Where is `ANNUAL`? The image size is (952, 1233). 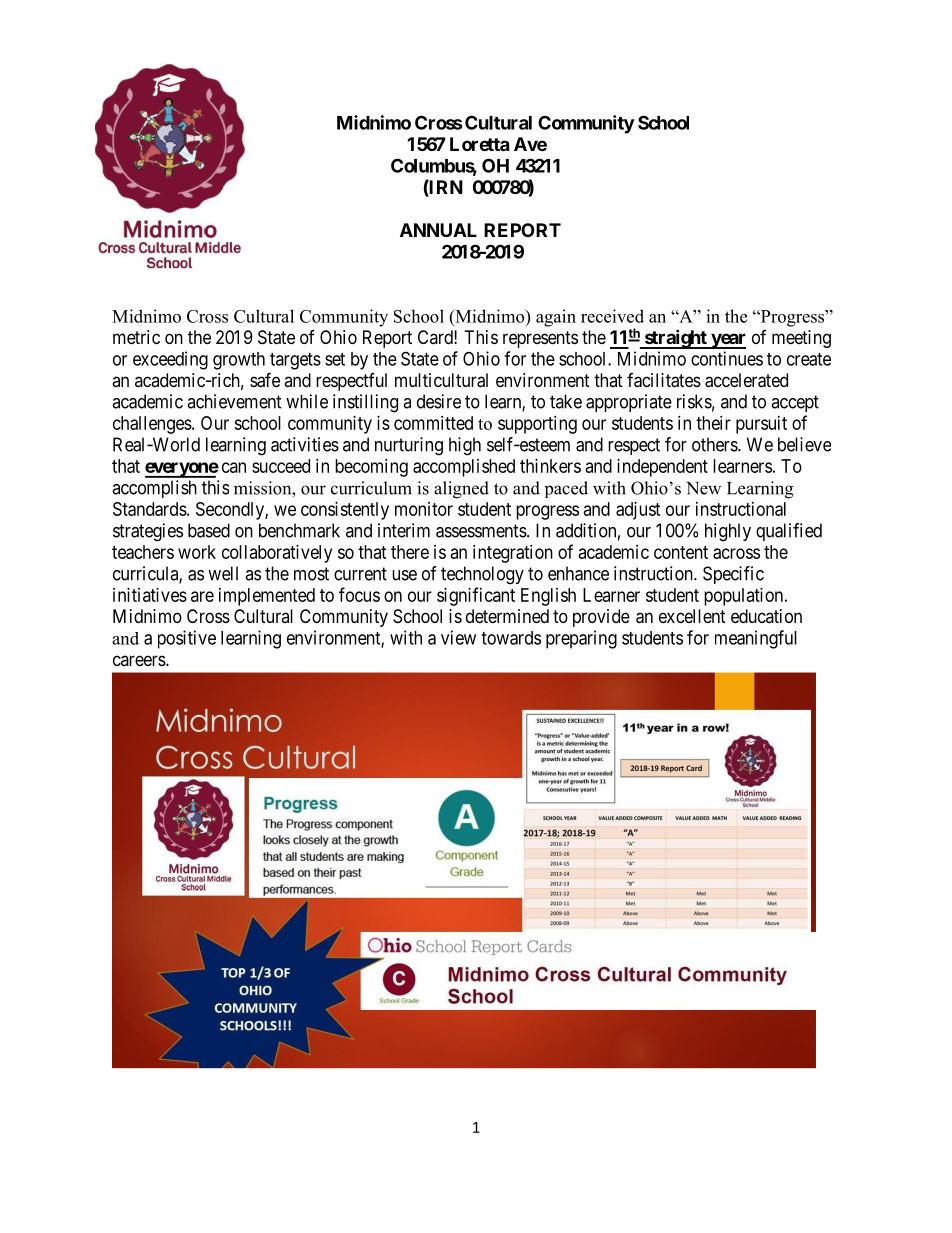
ANNUAL is located at coordinates (438, 230).
